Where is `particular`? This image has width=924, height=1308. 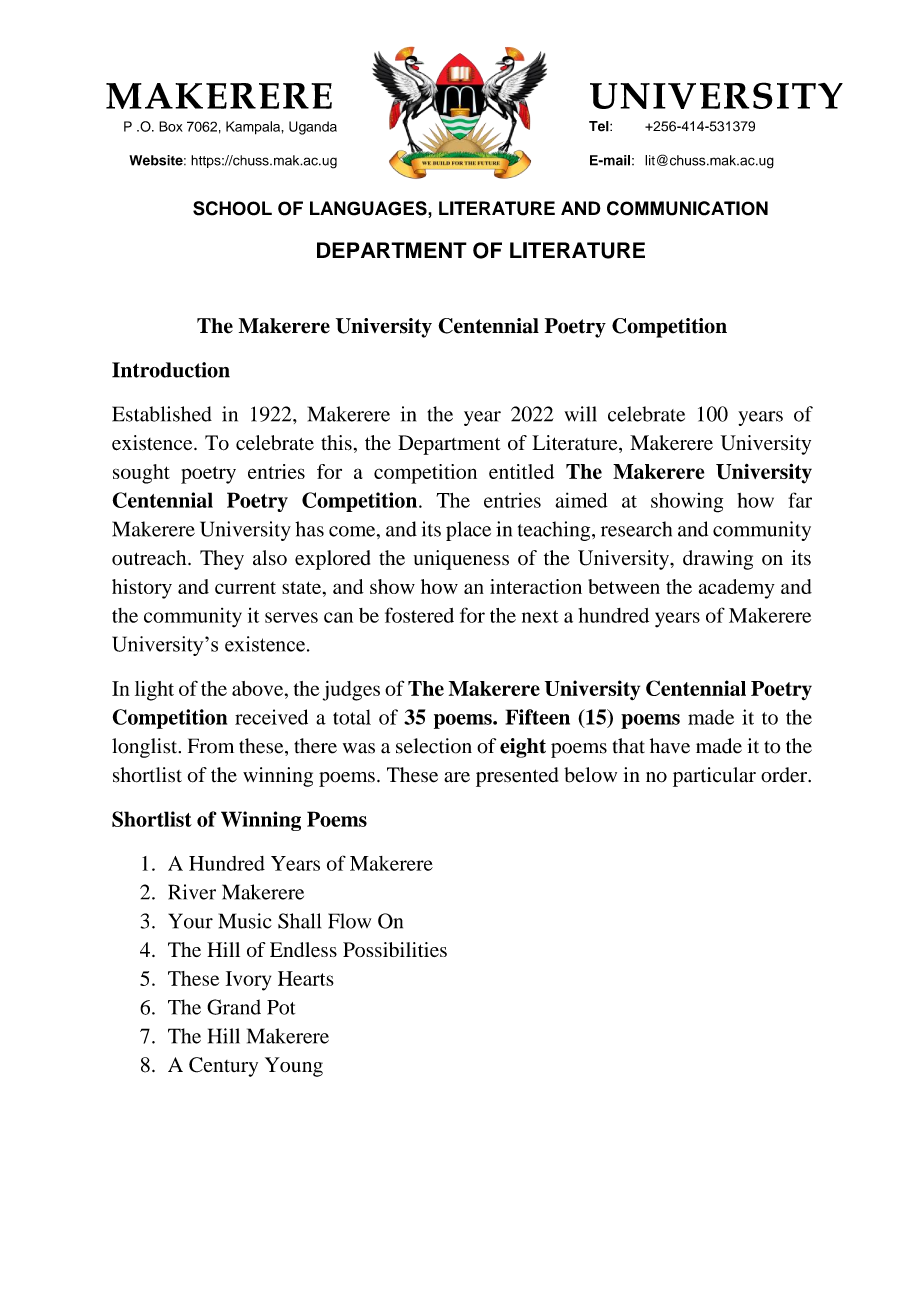 particular is located at coordinates (714, 777).
